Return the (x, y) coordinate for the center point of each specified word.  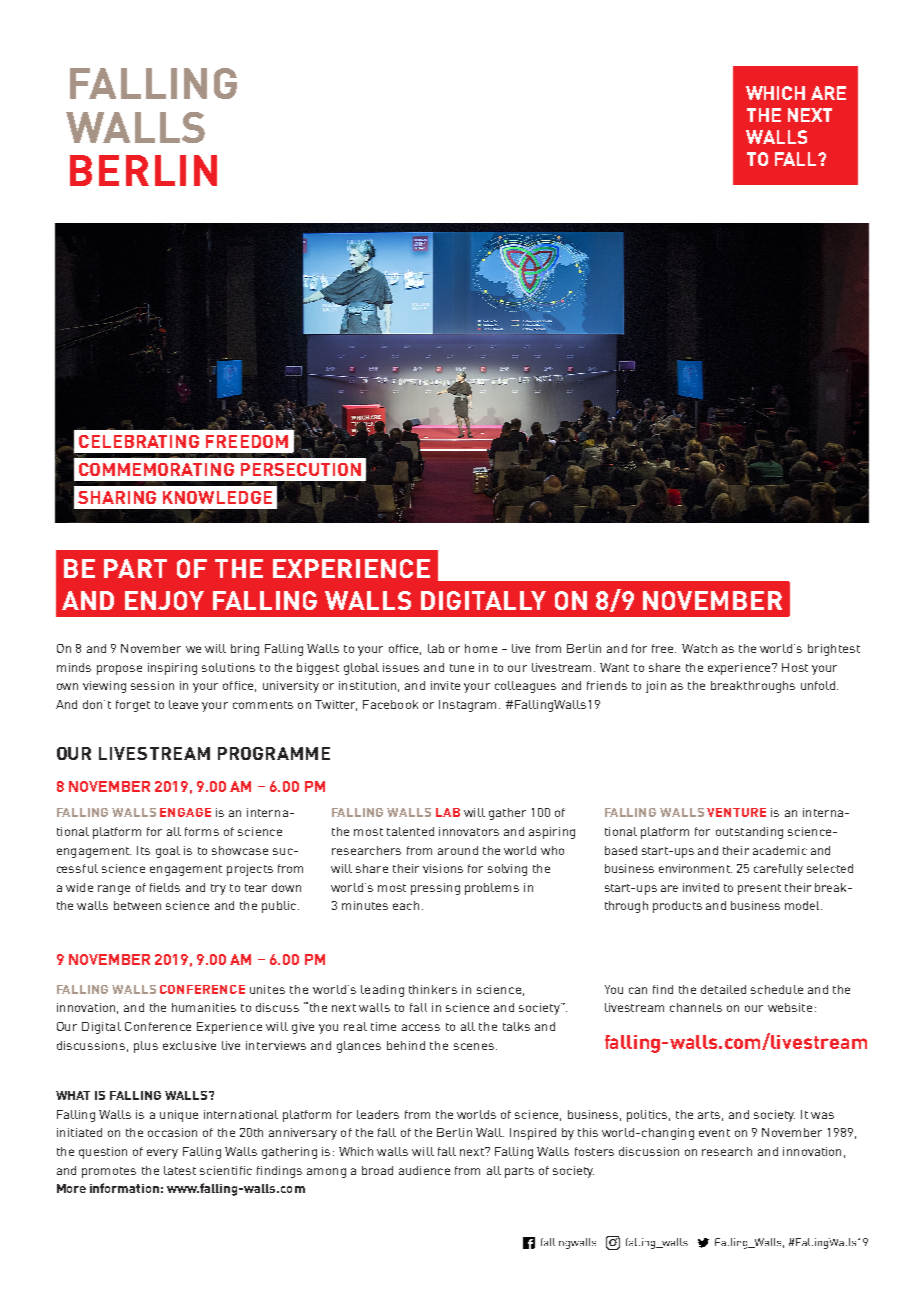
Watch (699, 648)
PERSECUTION (301, 469)
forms (202, 831)
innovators (469, 831)
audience (424, 1170)
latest (180, 1170)
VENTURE (736, 812)
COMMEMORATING (156, 469)
